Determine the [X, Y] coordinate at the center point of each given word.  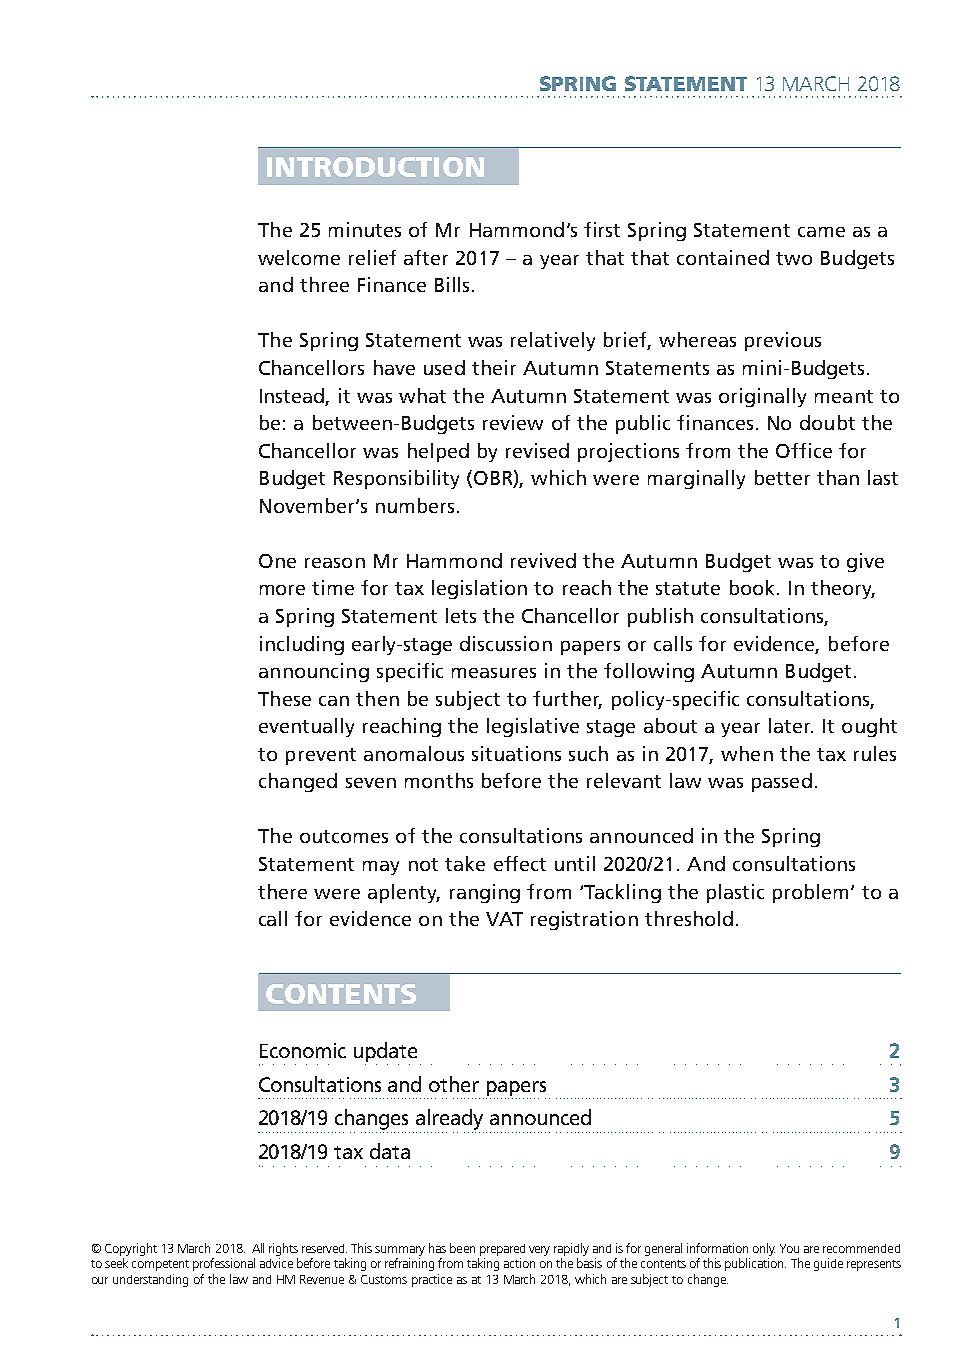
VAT [504, 919]
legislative [533, 727]
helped [438, 452]
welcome [299, 257]
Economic [303, 1050]
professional [224, 1264]
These [284, 698]
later [791, 725]
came [821, 232]
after [426, 257]
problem [810, 893]
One [277, 561]
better [782, 477]
